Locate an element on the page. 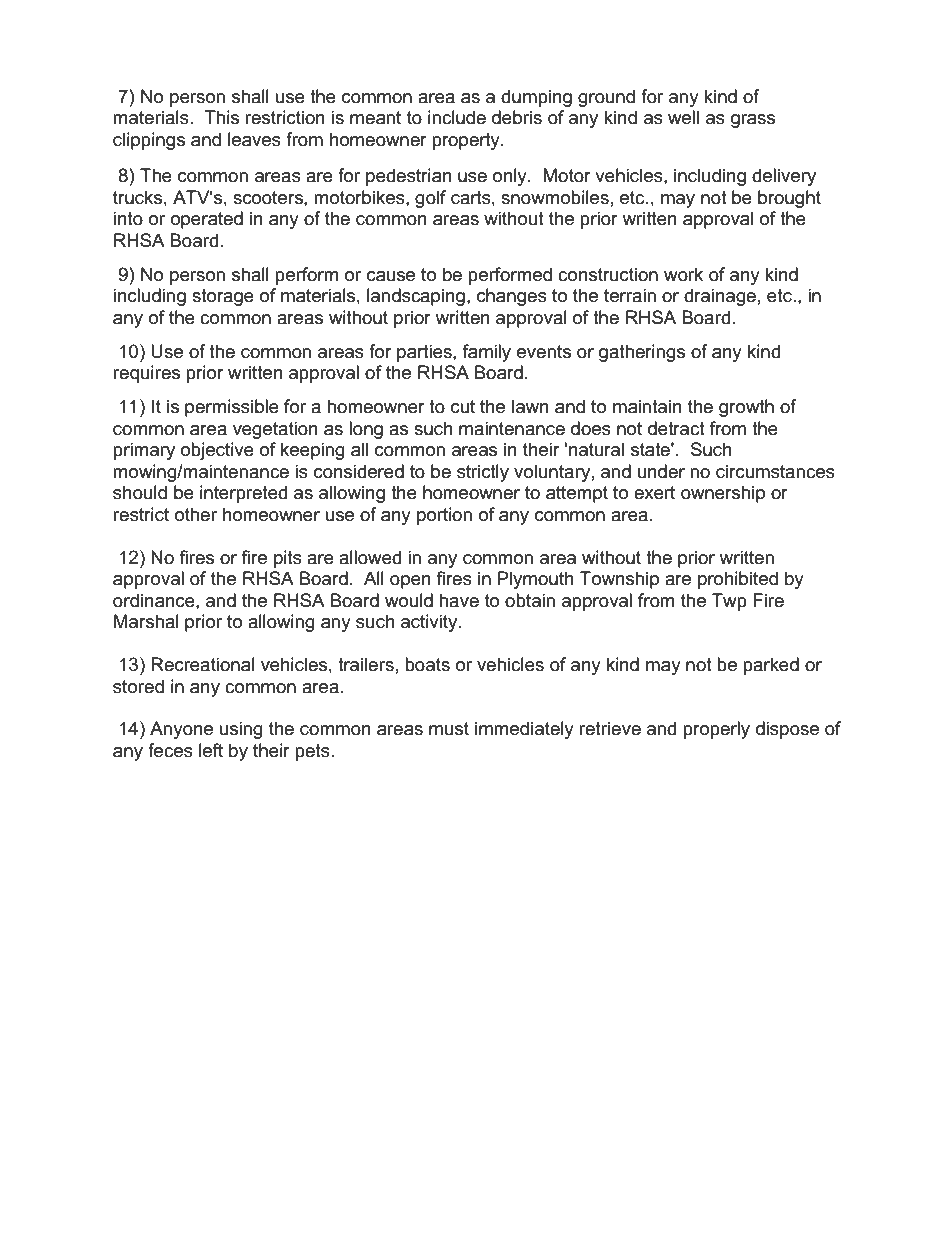 This document has height=1233, width=952. well is located at coordinates (683, 117).
